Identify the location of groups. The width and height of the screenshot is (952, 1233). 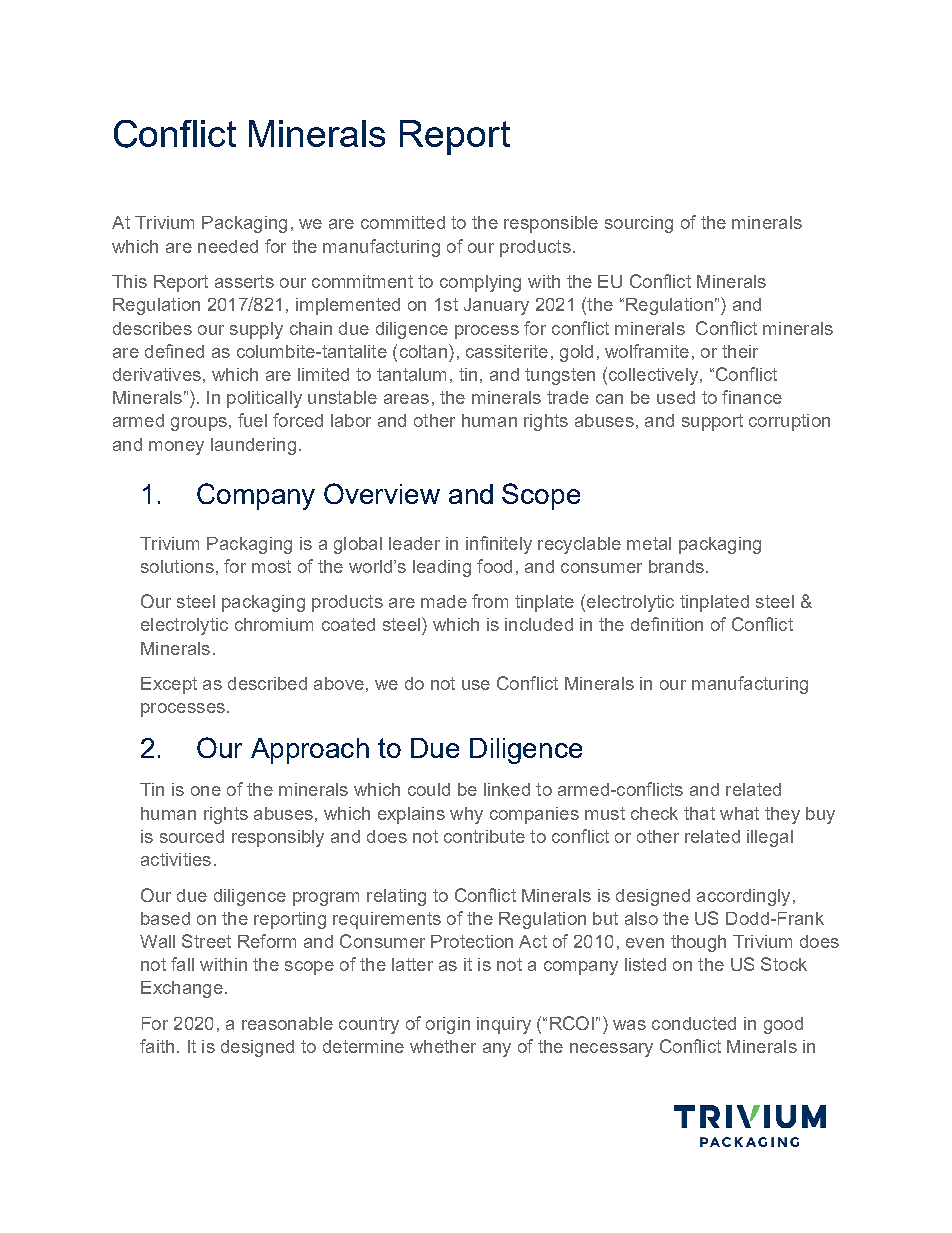
(199, 424).
